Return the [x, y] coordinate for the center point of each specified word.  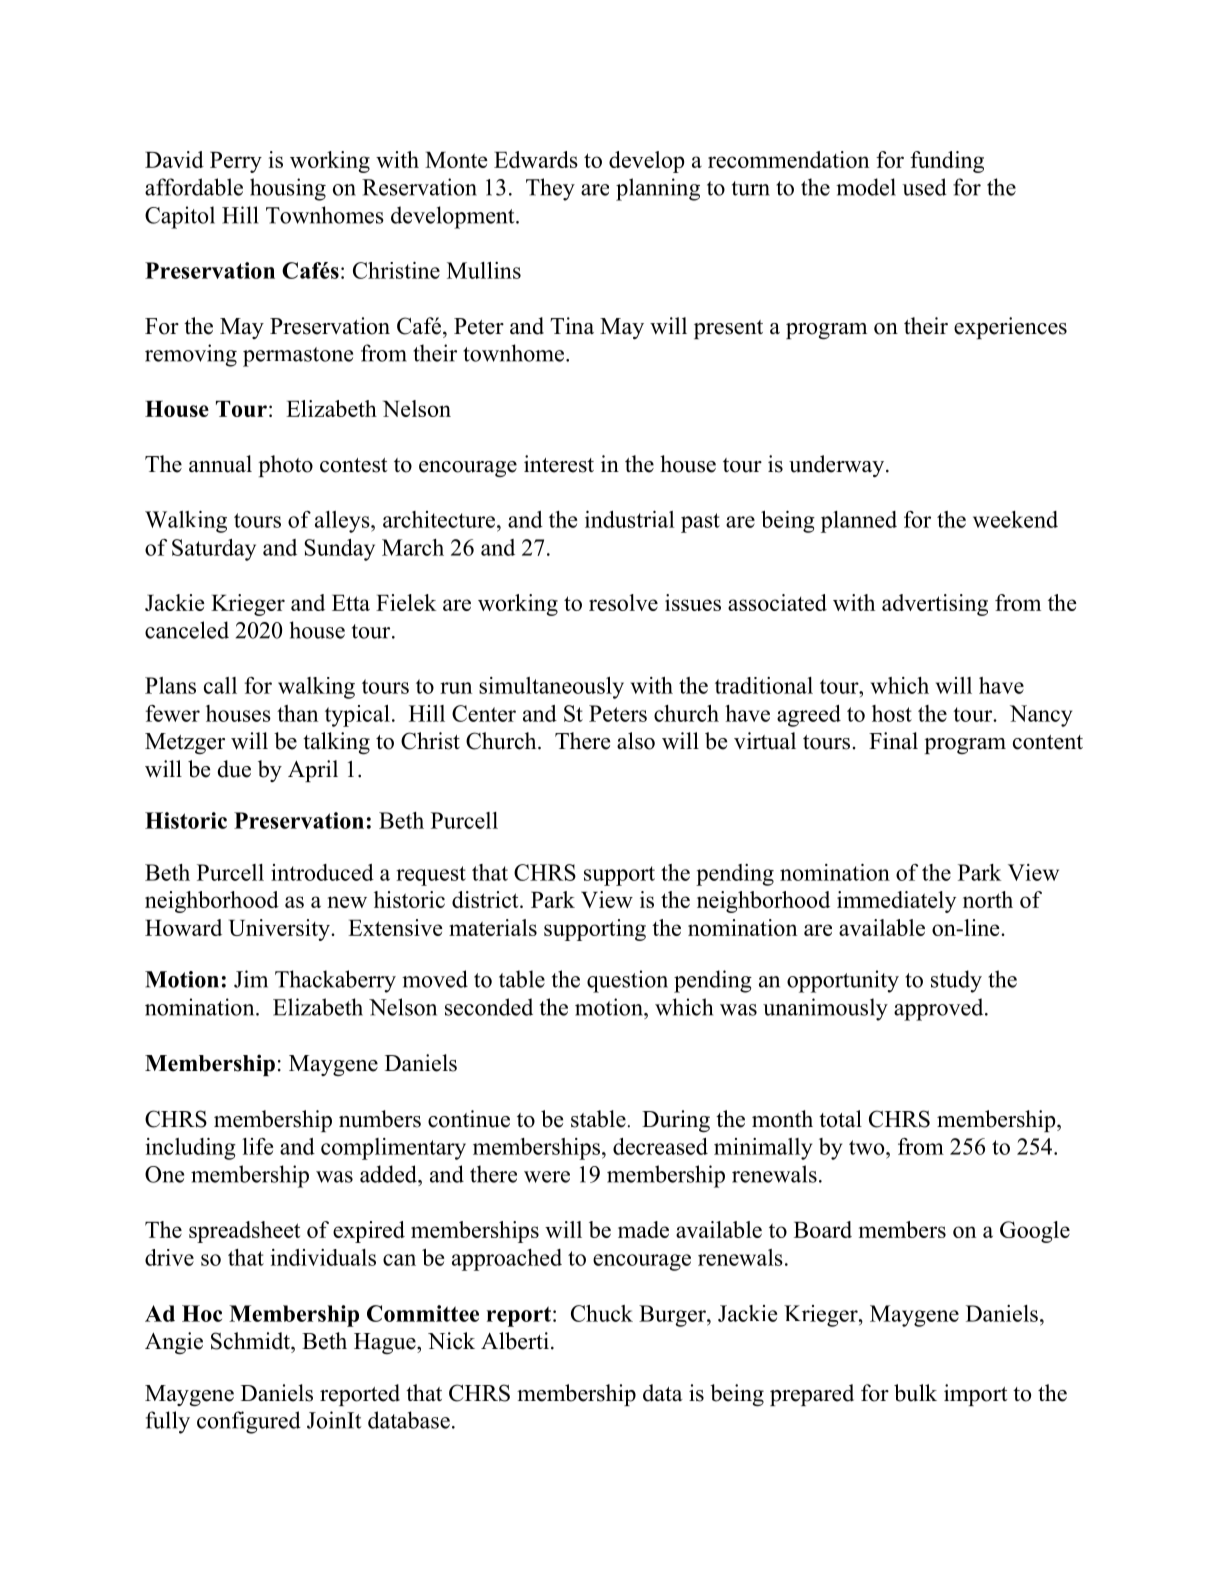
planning [658, 189]
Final [893, 740]
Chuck [602, 1313]
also [636, 741]
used [924, 187]
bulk [915, 1393]
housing [288, 189]
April [313, 771]
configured [249, 1422]
